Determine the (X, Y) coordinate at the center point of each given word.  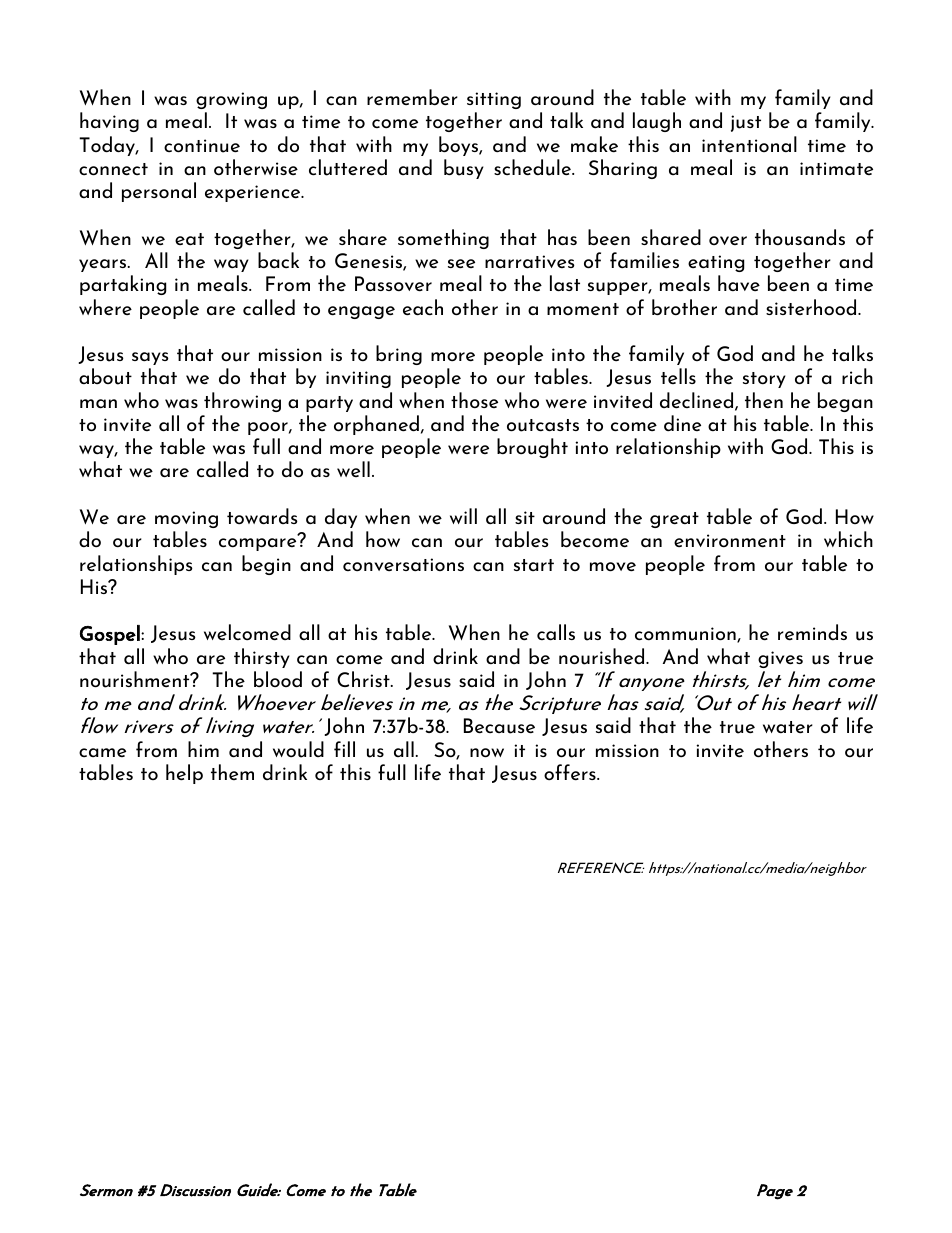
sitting (494, 100)
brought (532, 448)
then (764, 400)
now (487, 753)
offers (571, 772)
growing (231, 100)
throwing (242, 402)
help (184, 774)
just (746, 123)
